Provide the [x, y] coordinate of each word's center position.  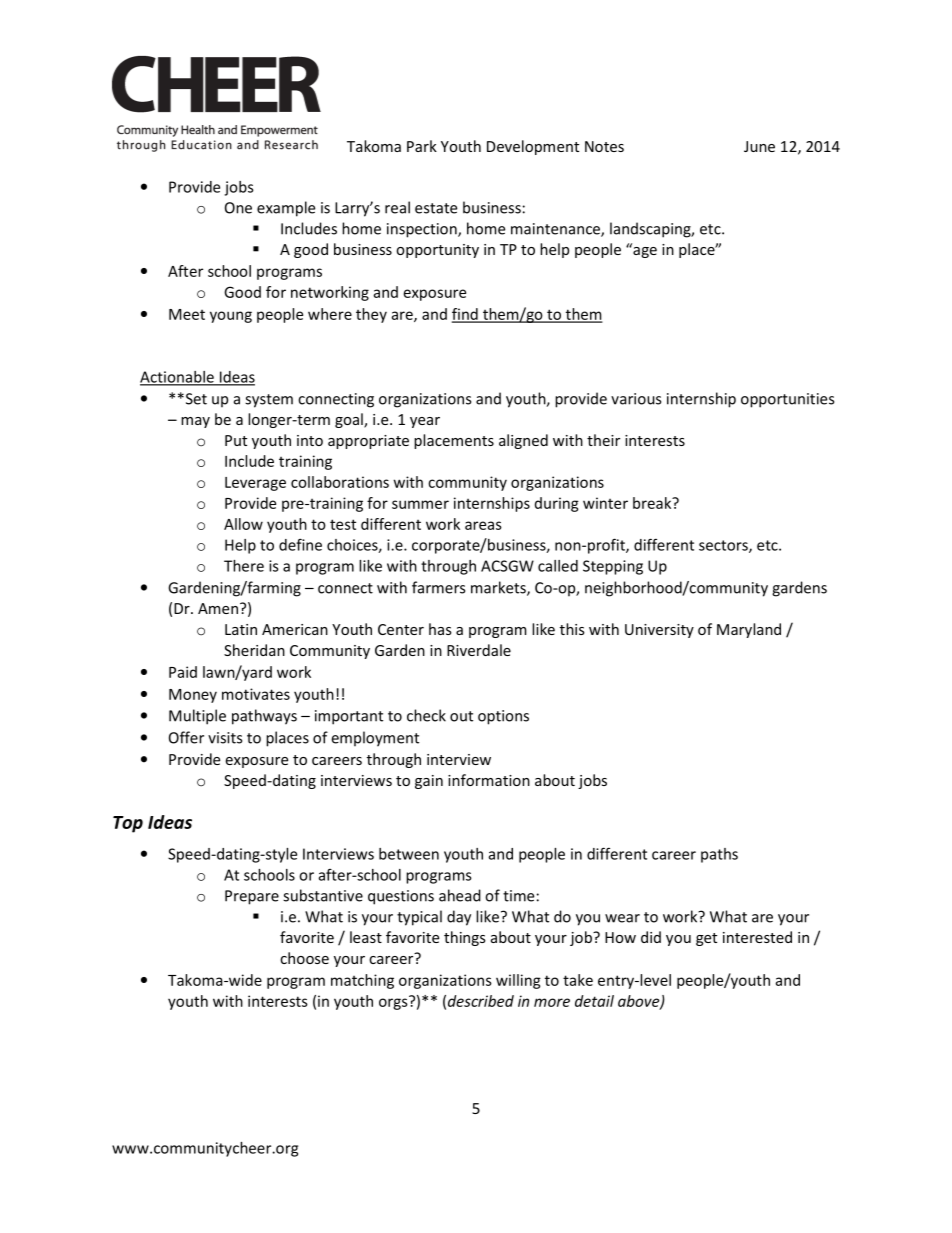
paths [719, 855]
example [286, 209]
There [244, 566]
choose [304, 958]
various [636, 399]
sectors [724, 546]
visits [225, 738]
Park [422, 146]
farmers [438, 587]
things [465, 938]
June [759, 146]
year [425, 422]
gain [429, 782]
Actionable [178, 378]
